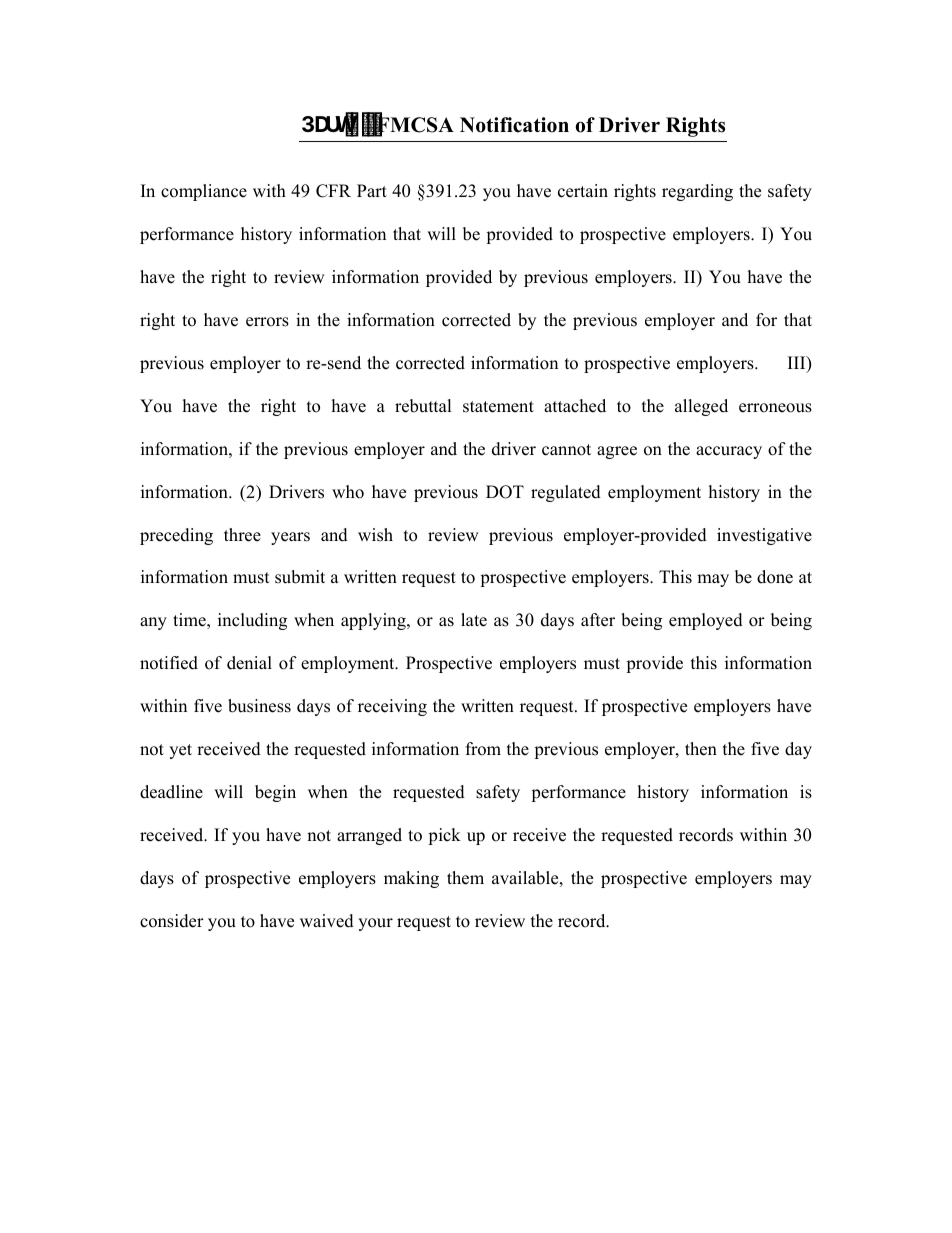  Describe the element at coordinates (204, 192) in the screenshot. I see `compliance` at that location.
